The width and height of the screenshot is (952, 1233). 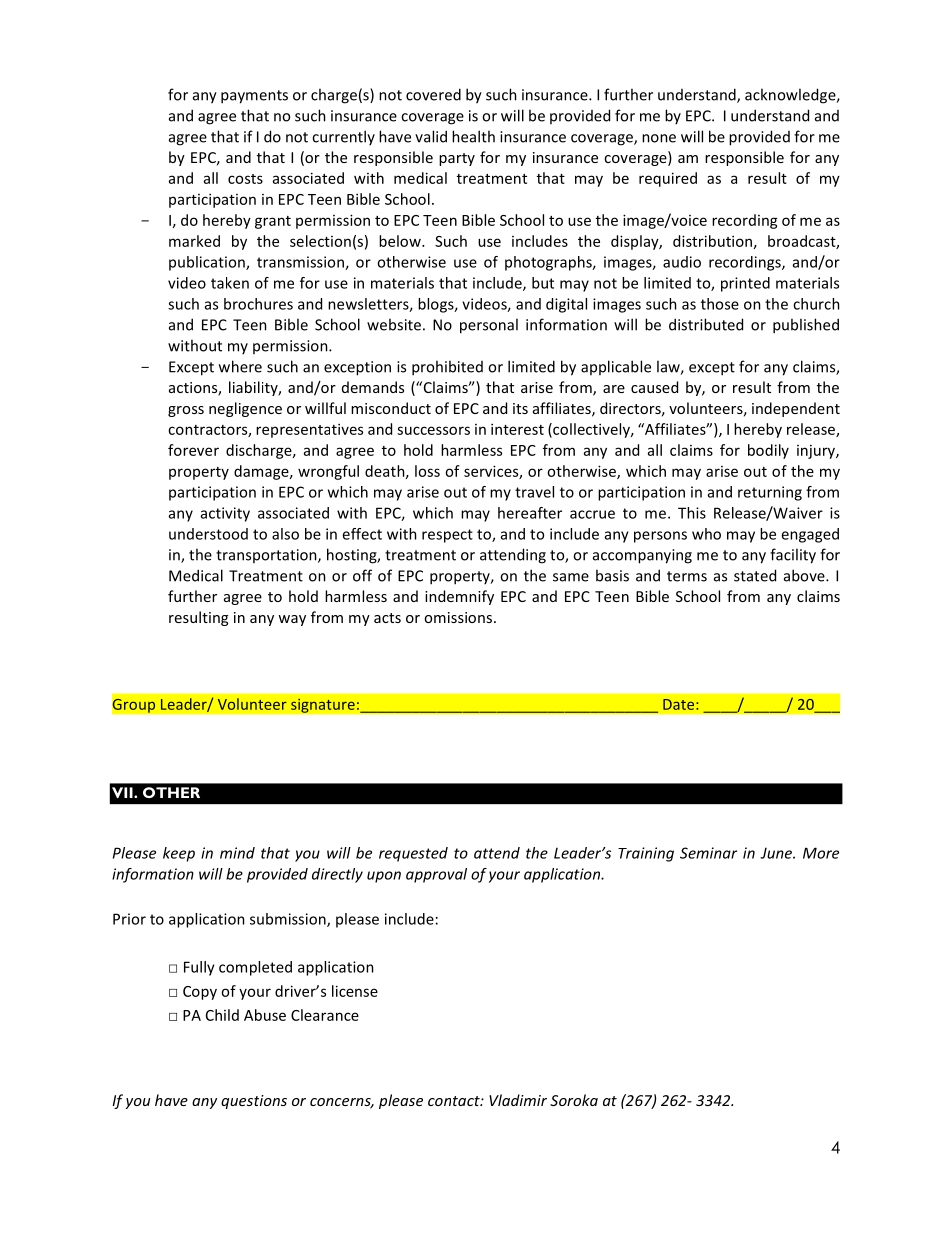 I want to click on VII, so click(x=123, y=792).
